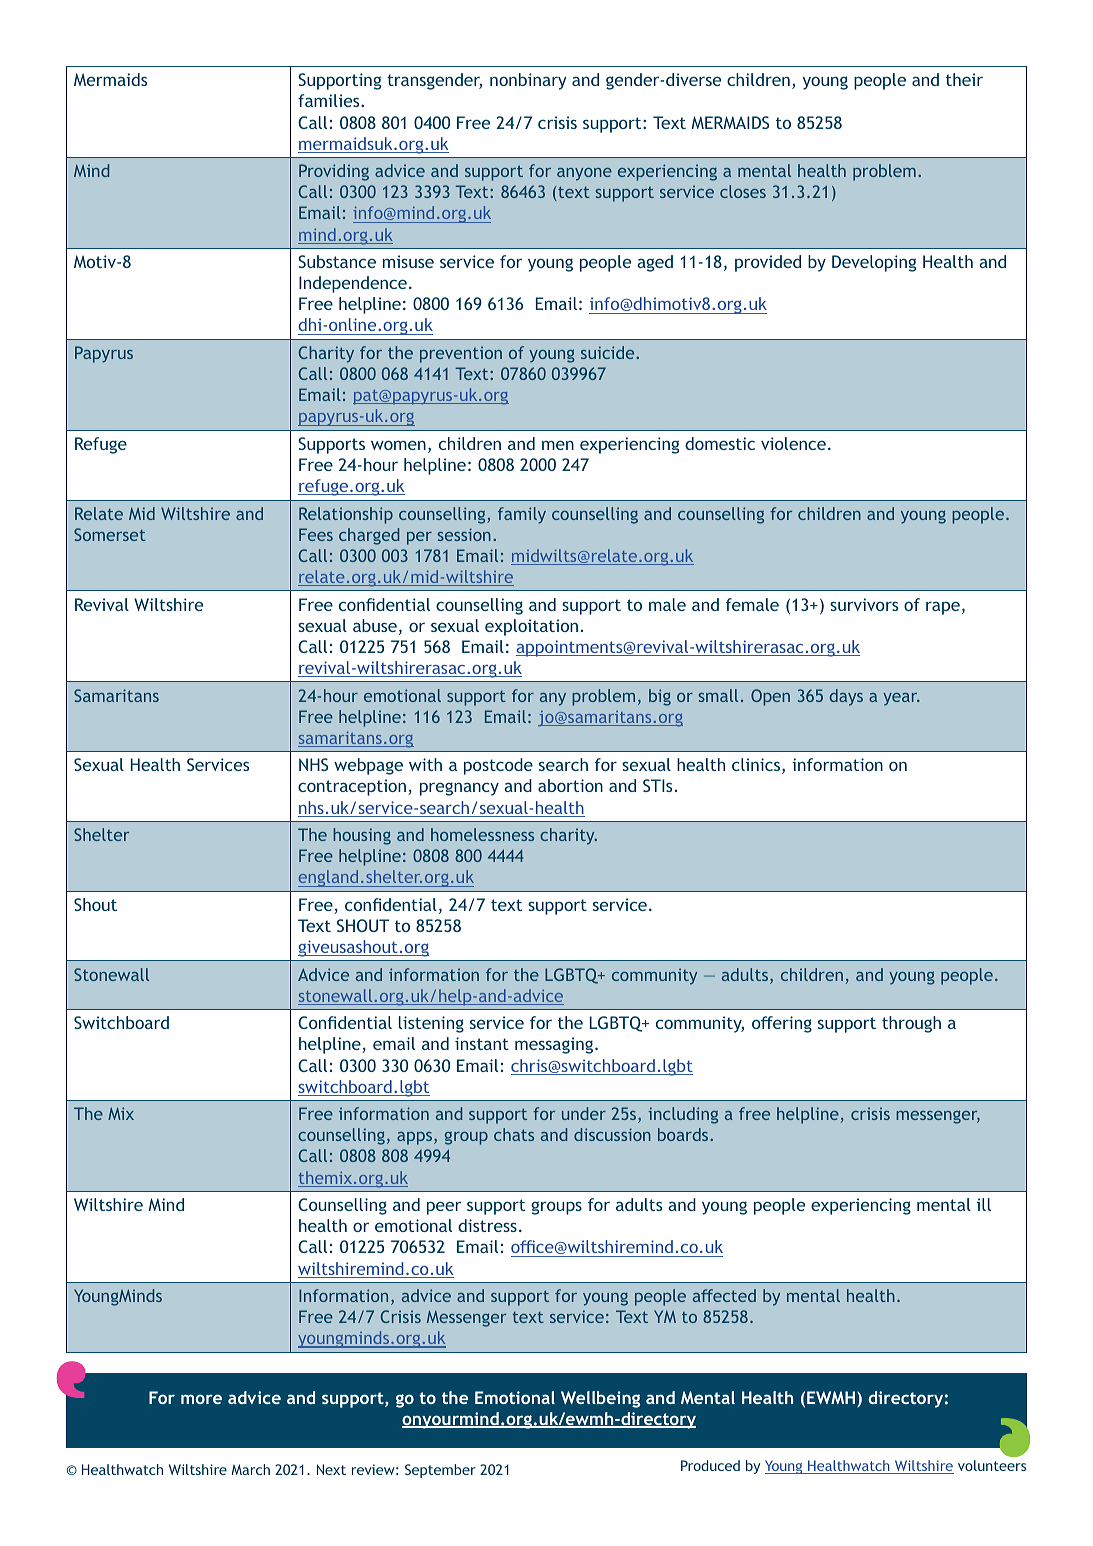 Image resolution: width=1093 pixels, height=1546 pixels. Describe the element at coordinates (330, 100) in the screenshot. I see `families` at that location.
